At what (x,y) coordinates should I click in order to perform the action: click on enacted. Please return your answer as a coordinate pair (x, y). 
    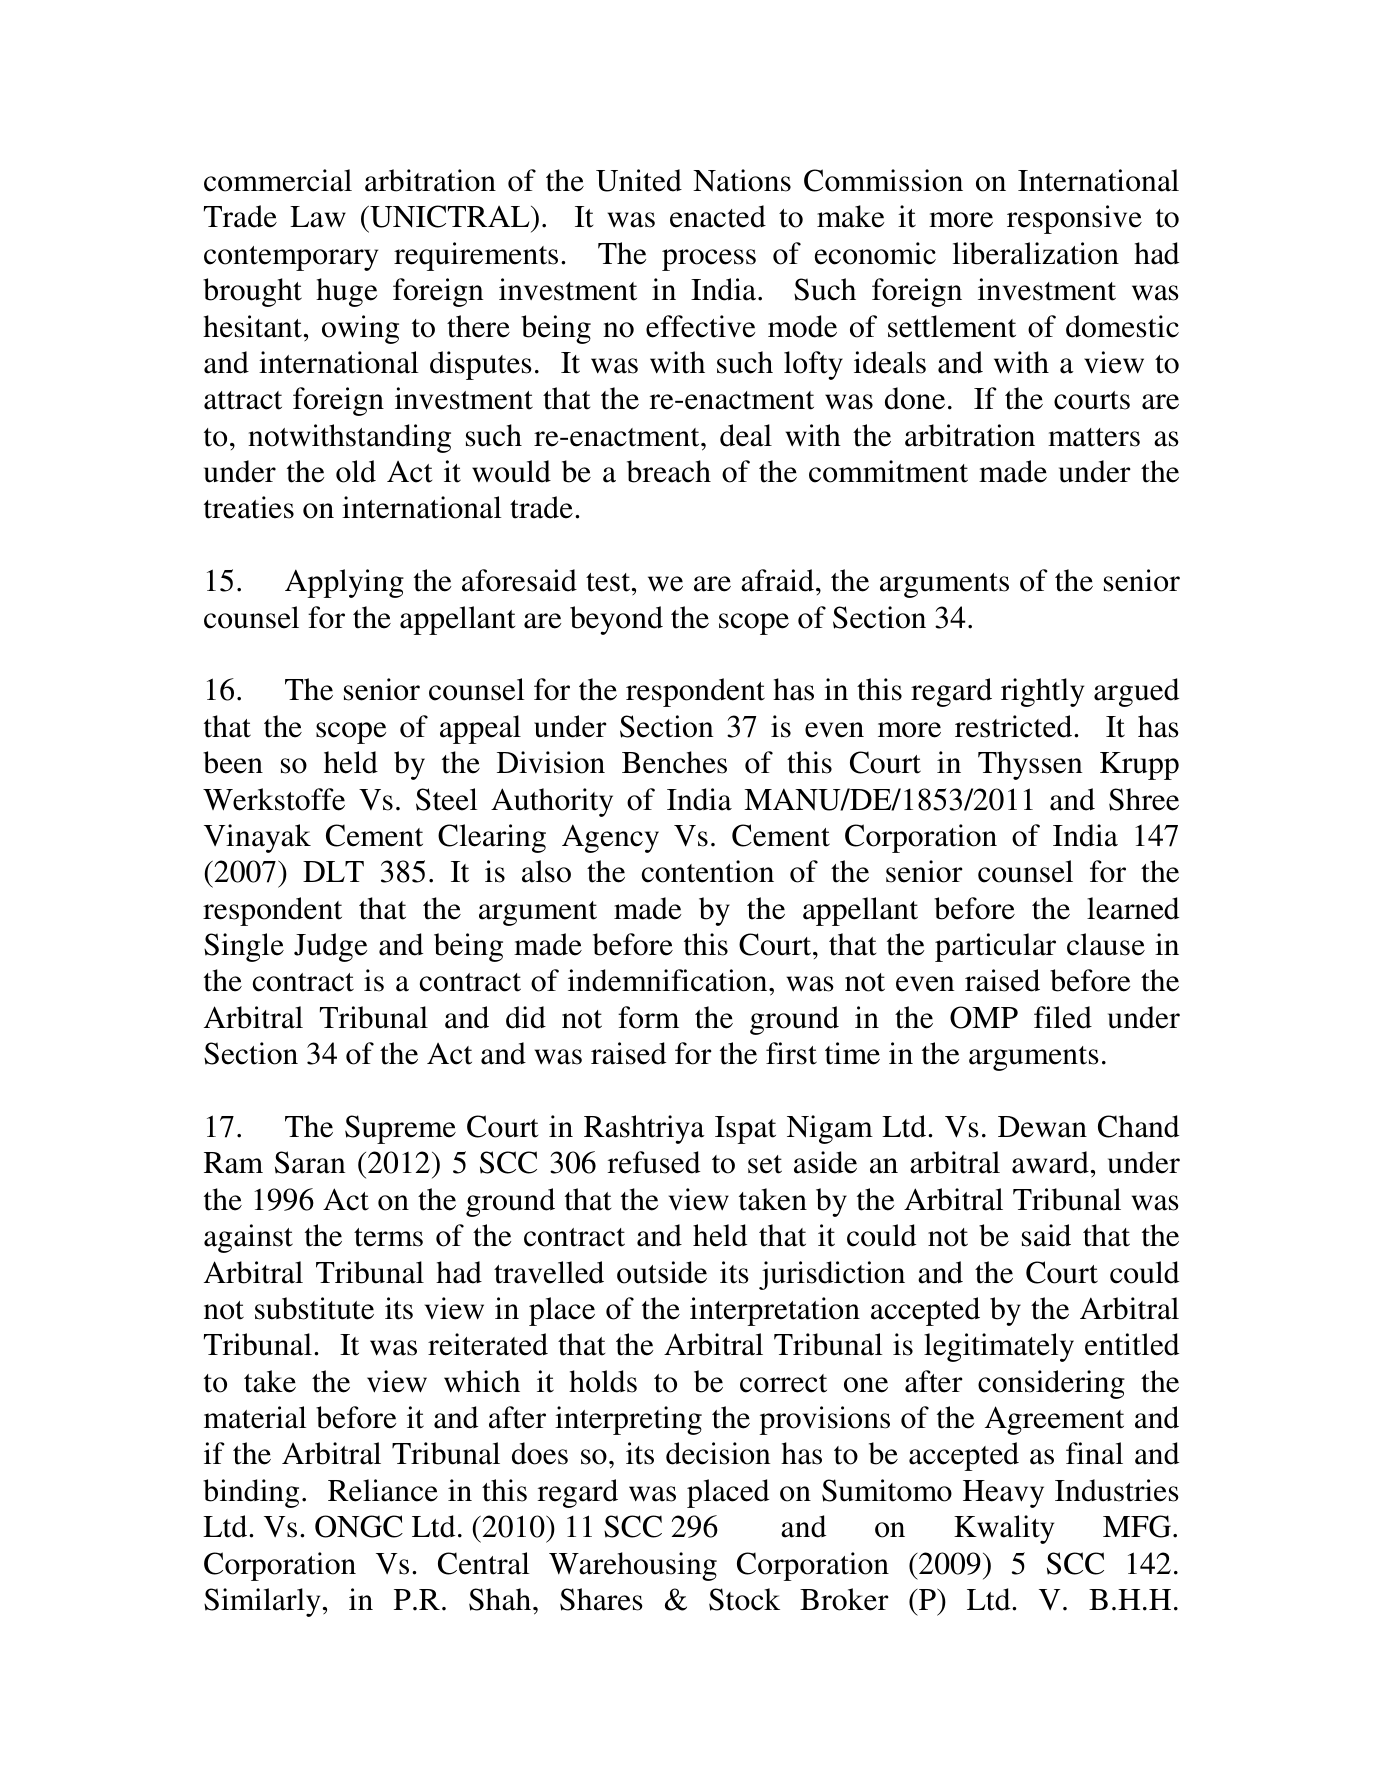
    Looking at the image, I should click on (718, 216).
